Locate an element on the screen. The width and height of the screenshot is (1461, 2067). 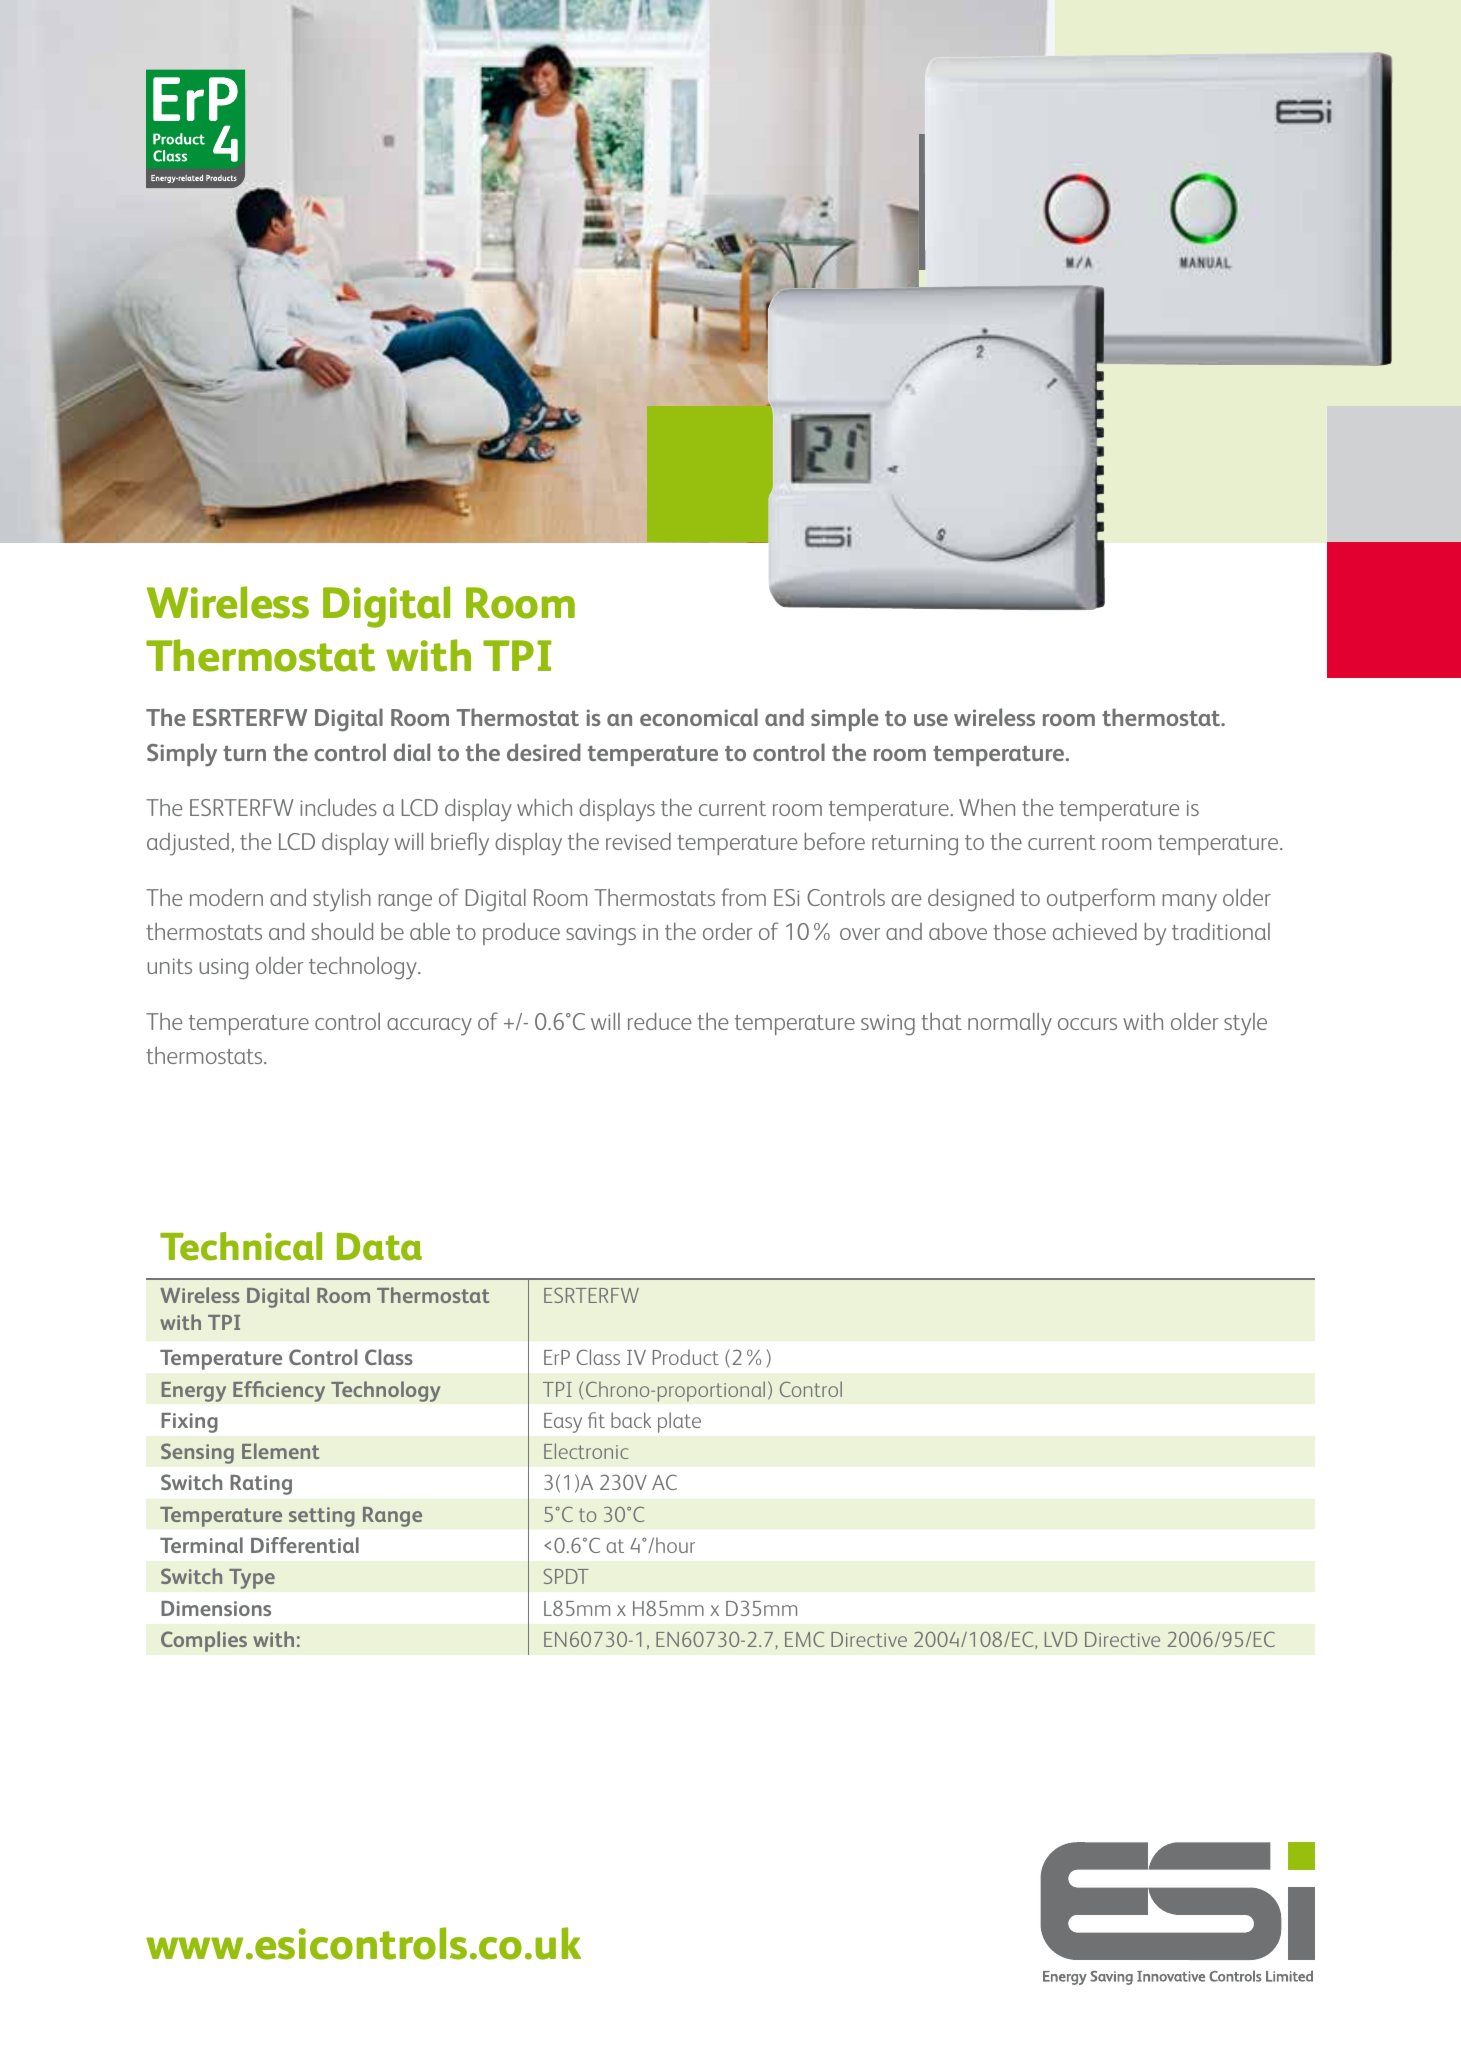
economical is located at coordinates (699, 717).
